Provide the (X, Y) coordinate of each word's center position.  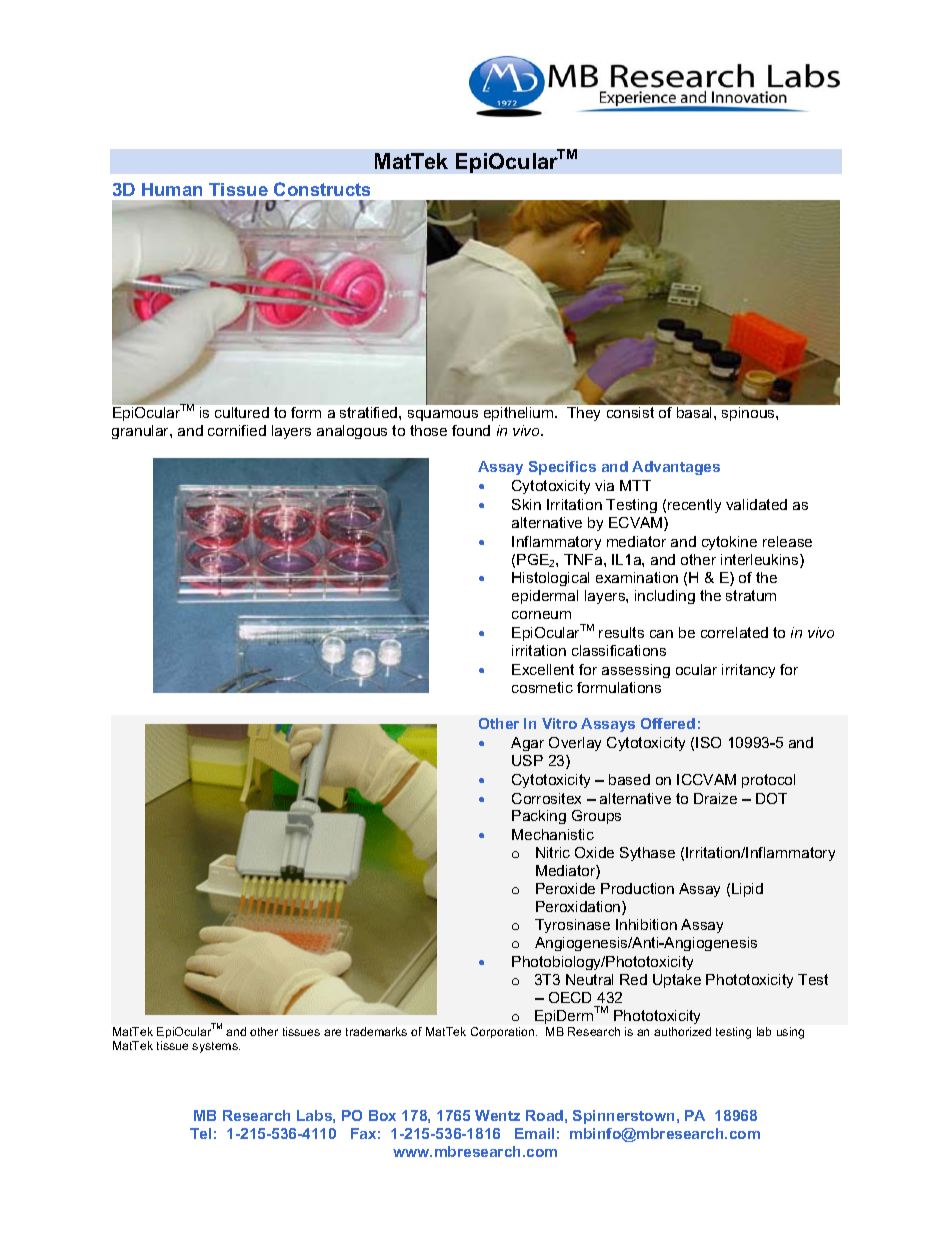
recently (694, 506)
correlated (734, 632)
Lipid (747, 890)
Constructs (322, 189)
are (332, 1032)
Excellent (543, 669)
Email (534, 1133)
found (471, 430)
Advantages (676, 468)
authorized (682, 1031)
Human (172, 189)
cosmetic (542, 687)
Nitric (553, 852)
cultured (242, 412)
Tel (200, 1133)
